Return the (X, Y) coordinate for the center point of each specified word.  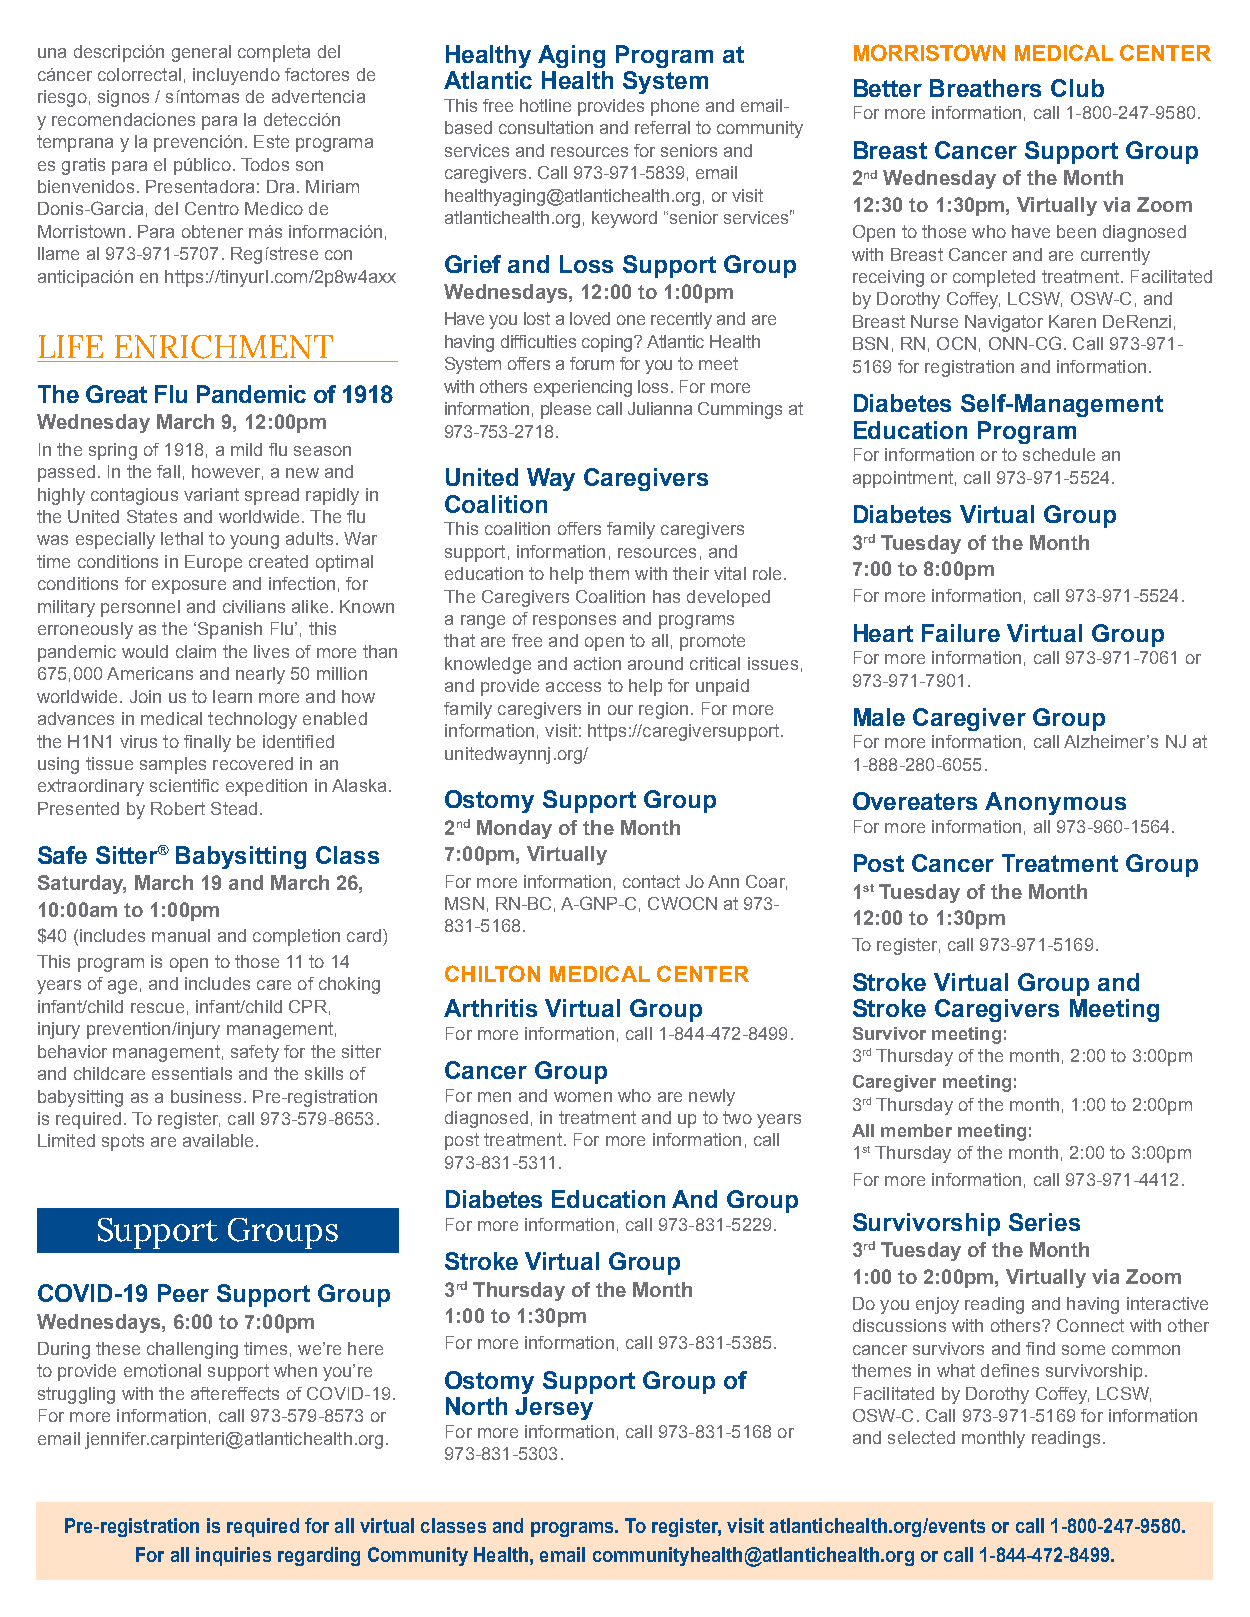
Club (1077, 88)
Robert (178, 808)
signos (123, 98)
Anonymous (1055, 803)
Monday (514, 829)
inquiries (233, 1556)
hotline (545, 105)
